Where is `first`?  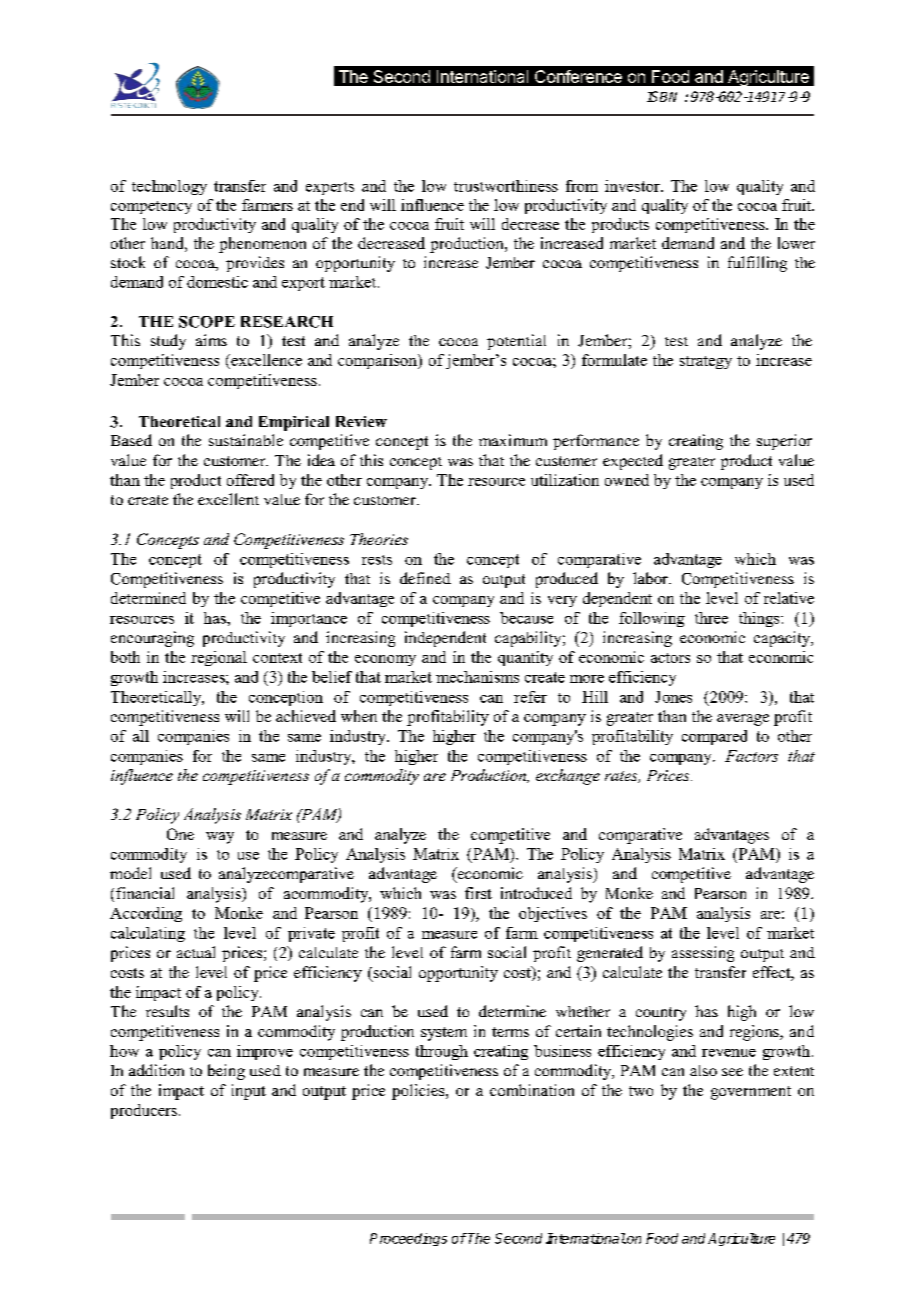 first is located at coordinates (478, 893).
